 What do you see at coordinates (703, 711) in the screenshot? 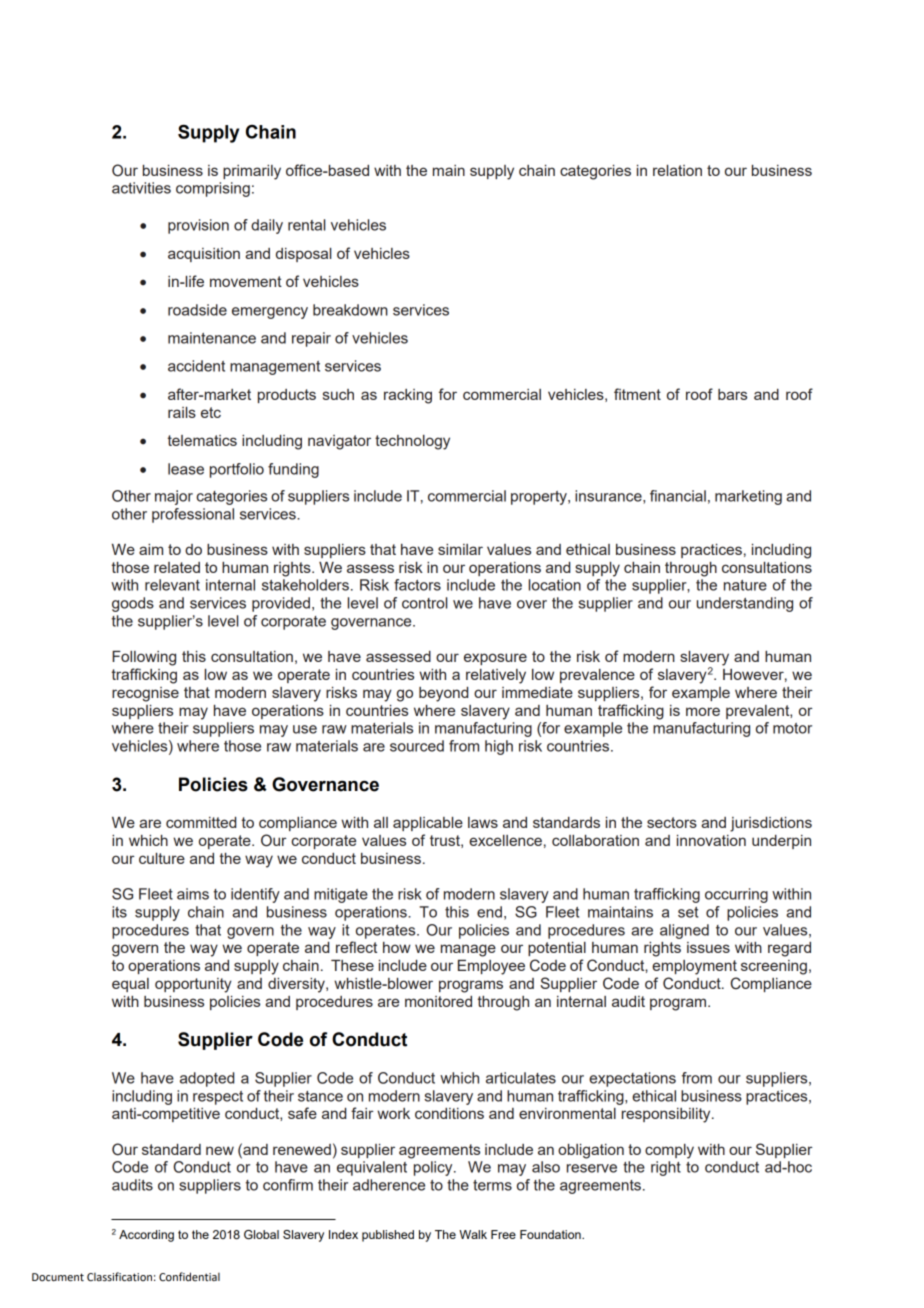
I see `more` at bounding box center [703, 711].
